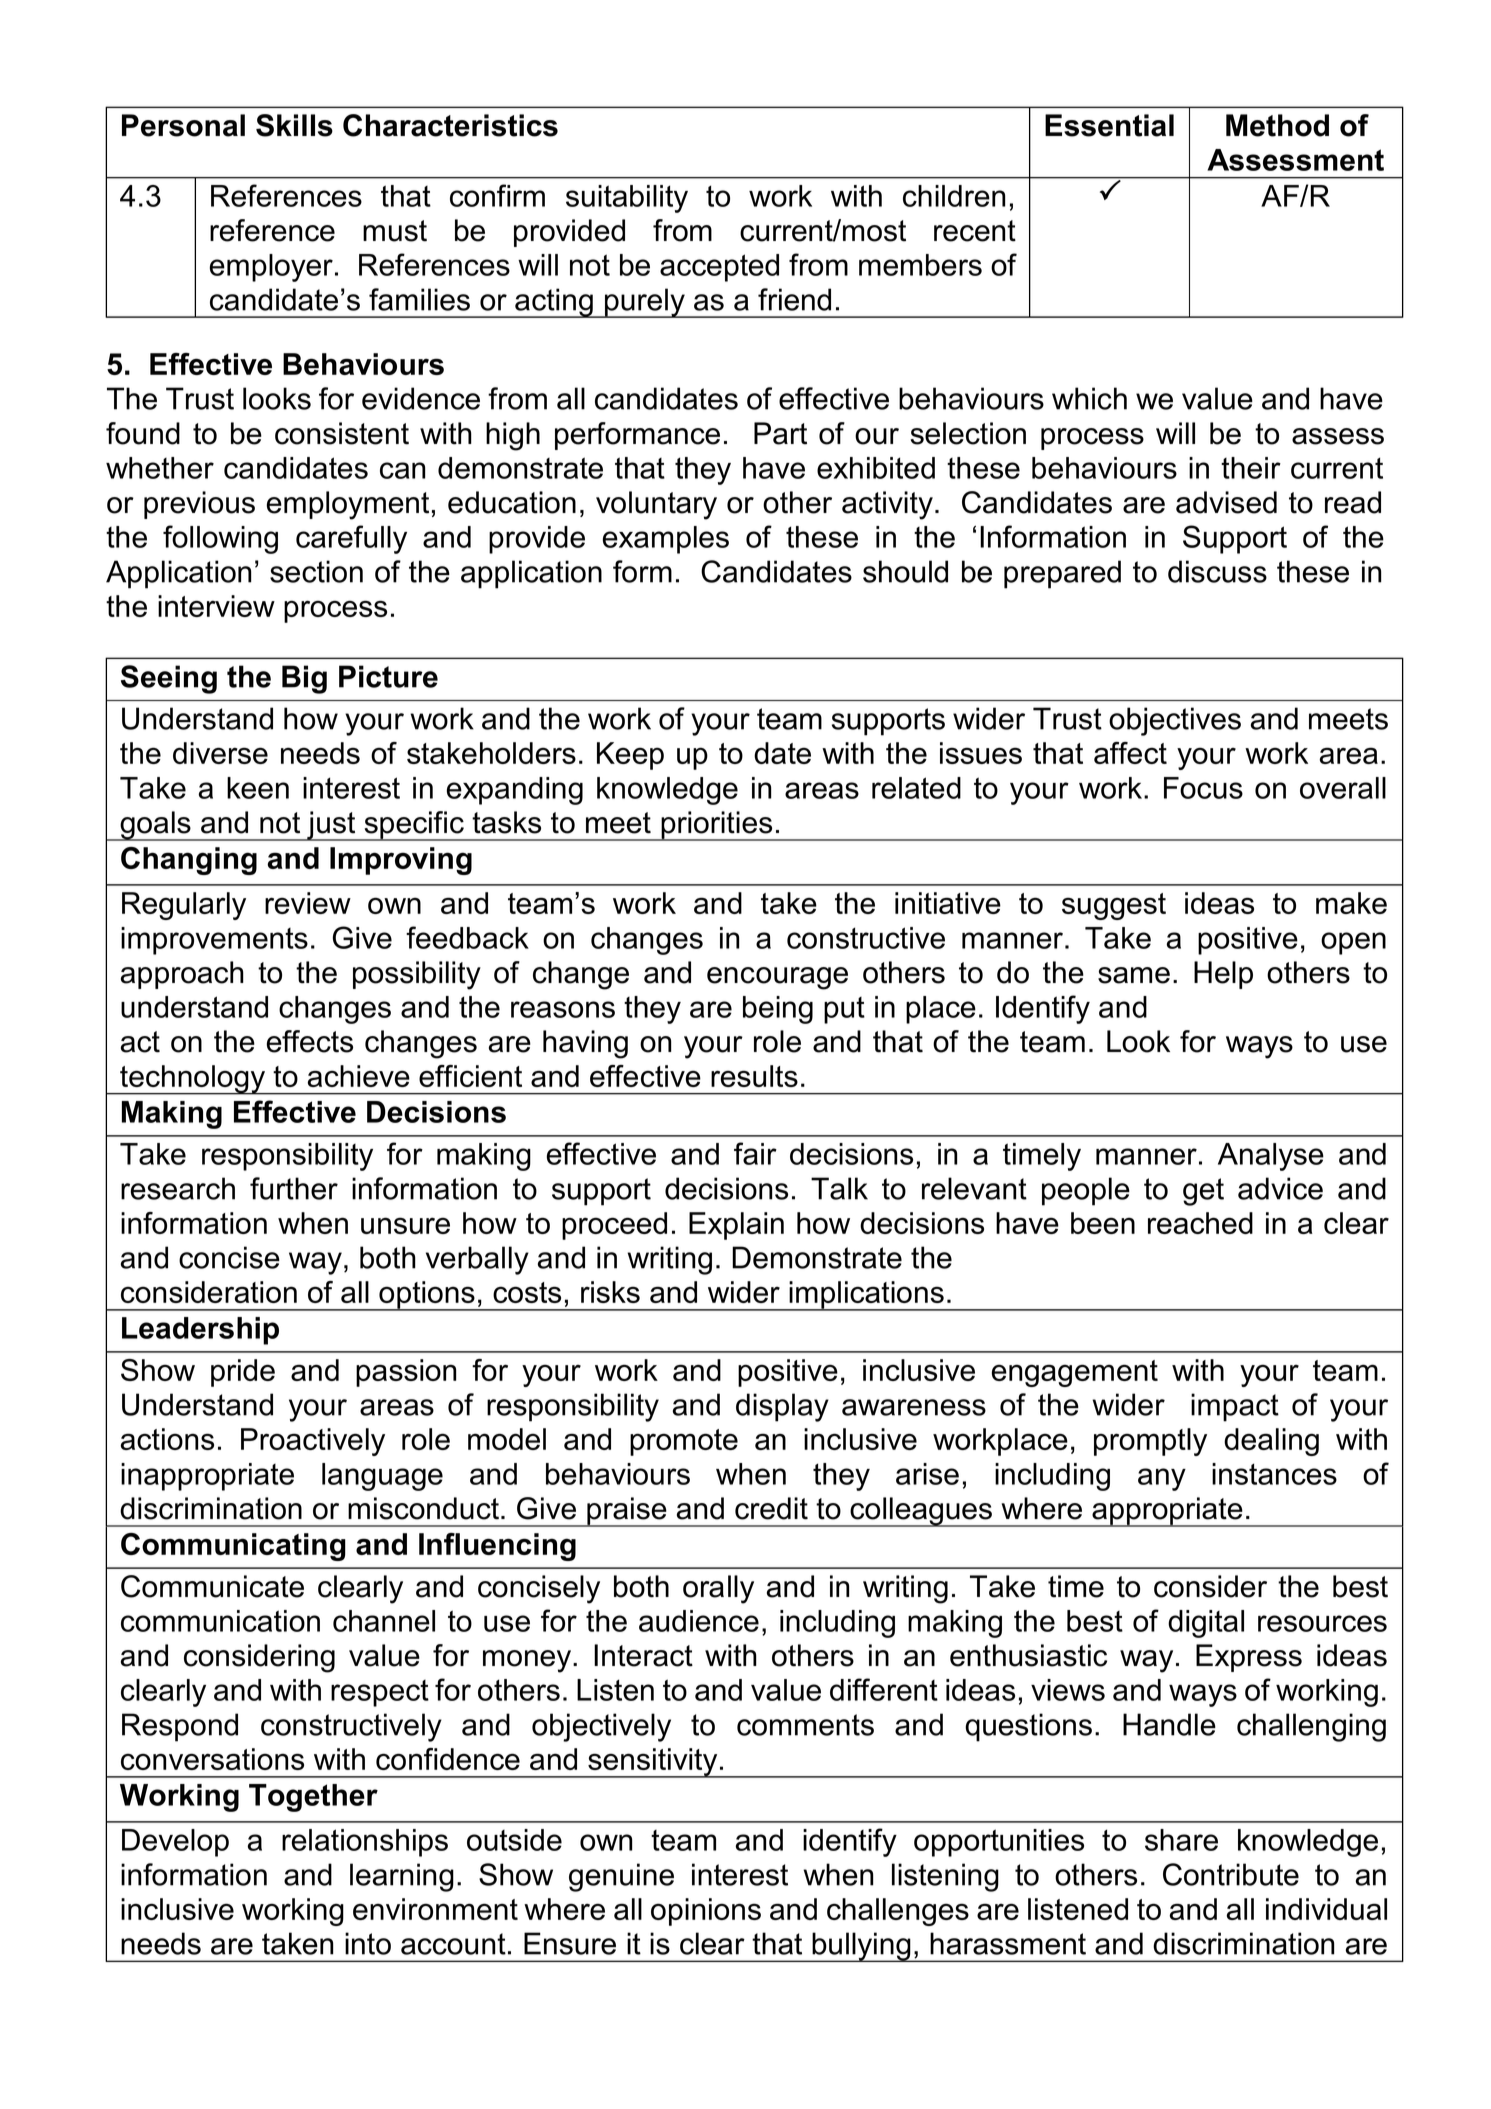 This page has width=1491, height=2109. I want to click on Focus, so click(1203, 788).
